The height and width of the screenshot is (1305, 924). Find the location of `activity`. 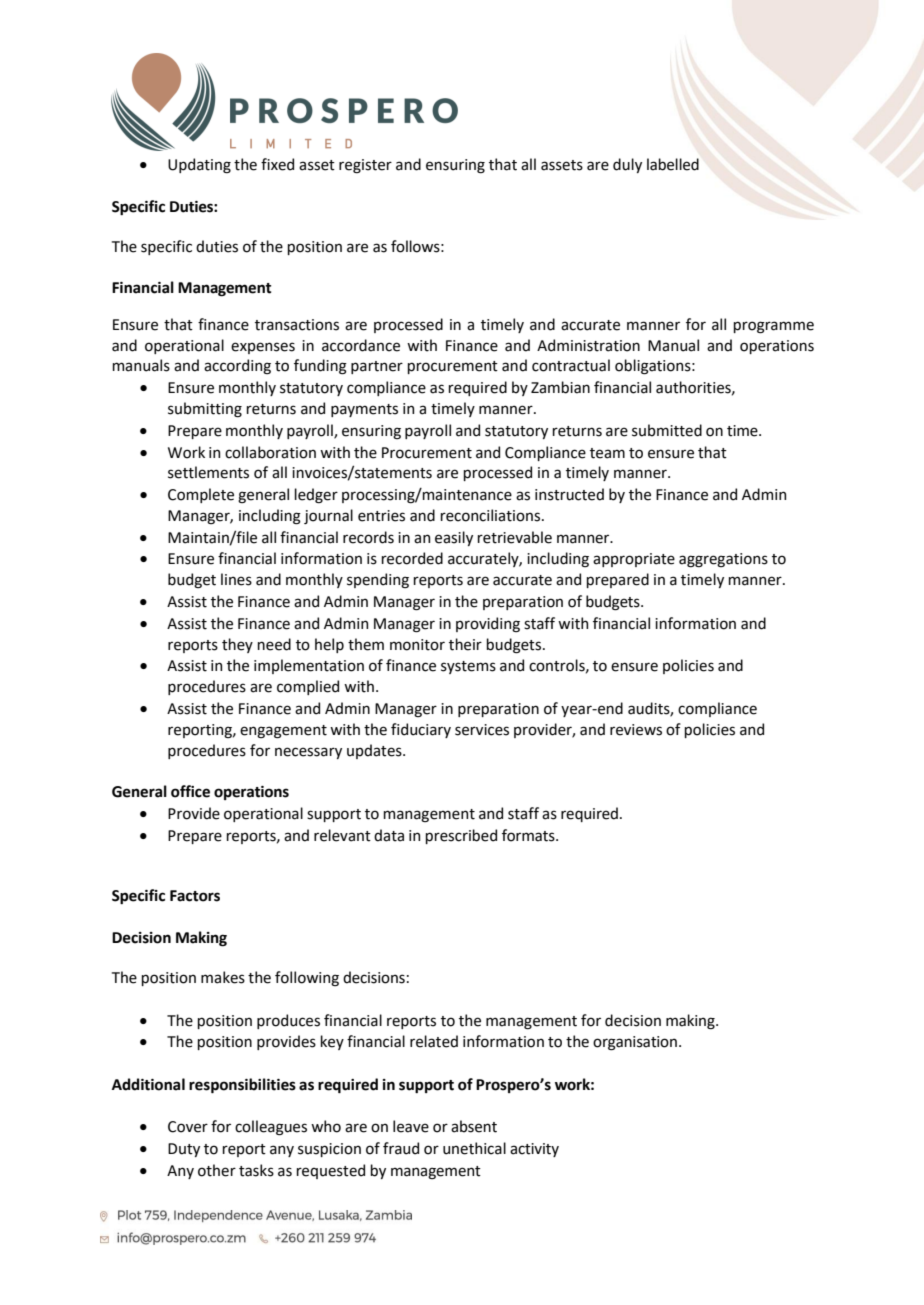

activity is located at coordinates (534, 1150).
